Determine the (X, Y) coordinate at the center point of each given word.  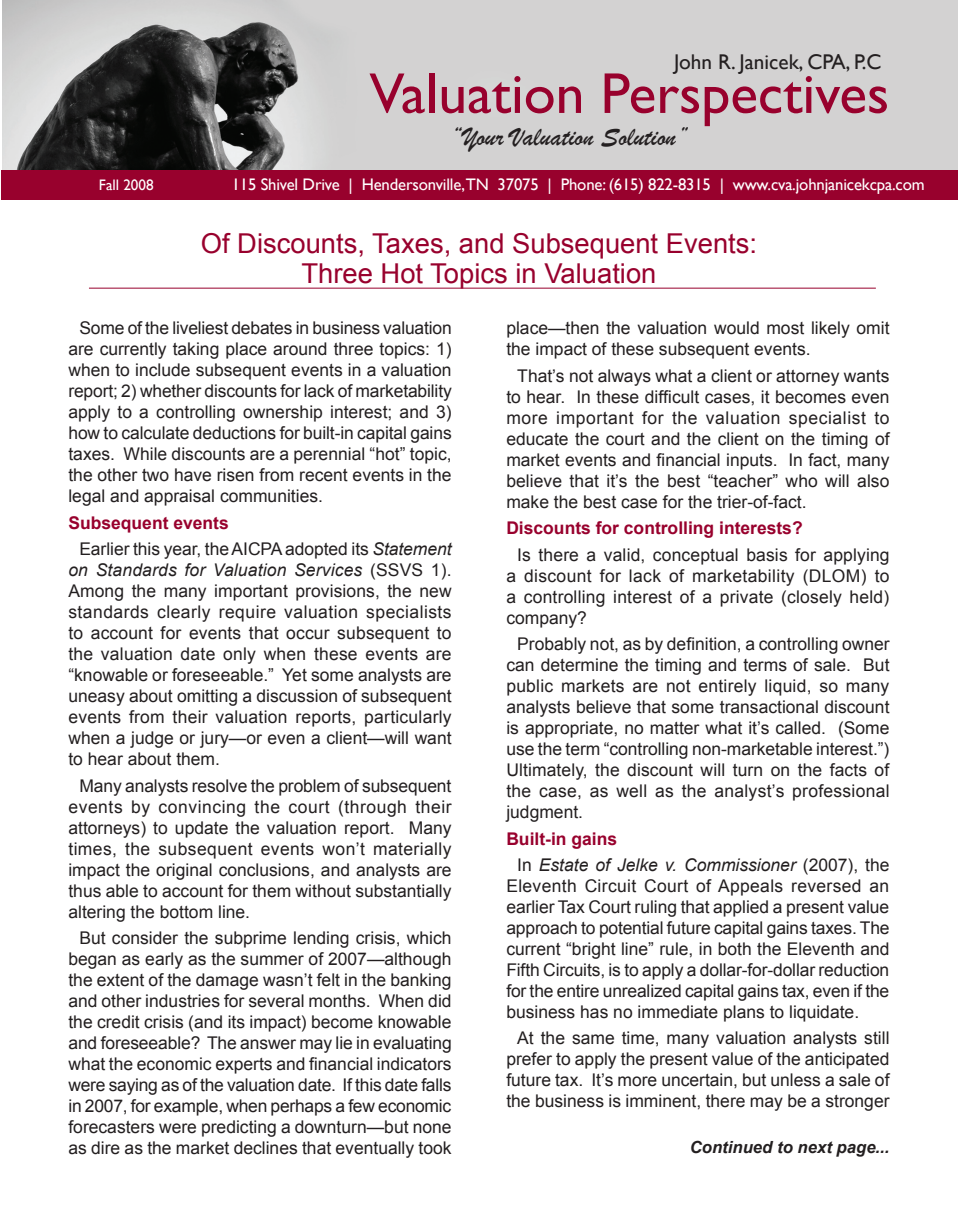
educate (537, 439)
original (184, 871)
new (436, 592)
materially (412, 850)
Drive (321, 184)
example (187, 1107)
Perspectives (745, 100)
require (247, 613)
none (432, 1128)
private (746, 598)
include (163, 370)
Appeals (750, 887)
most (785, 328)
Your (481, 139)
